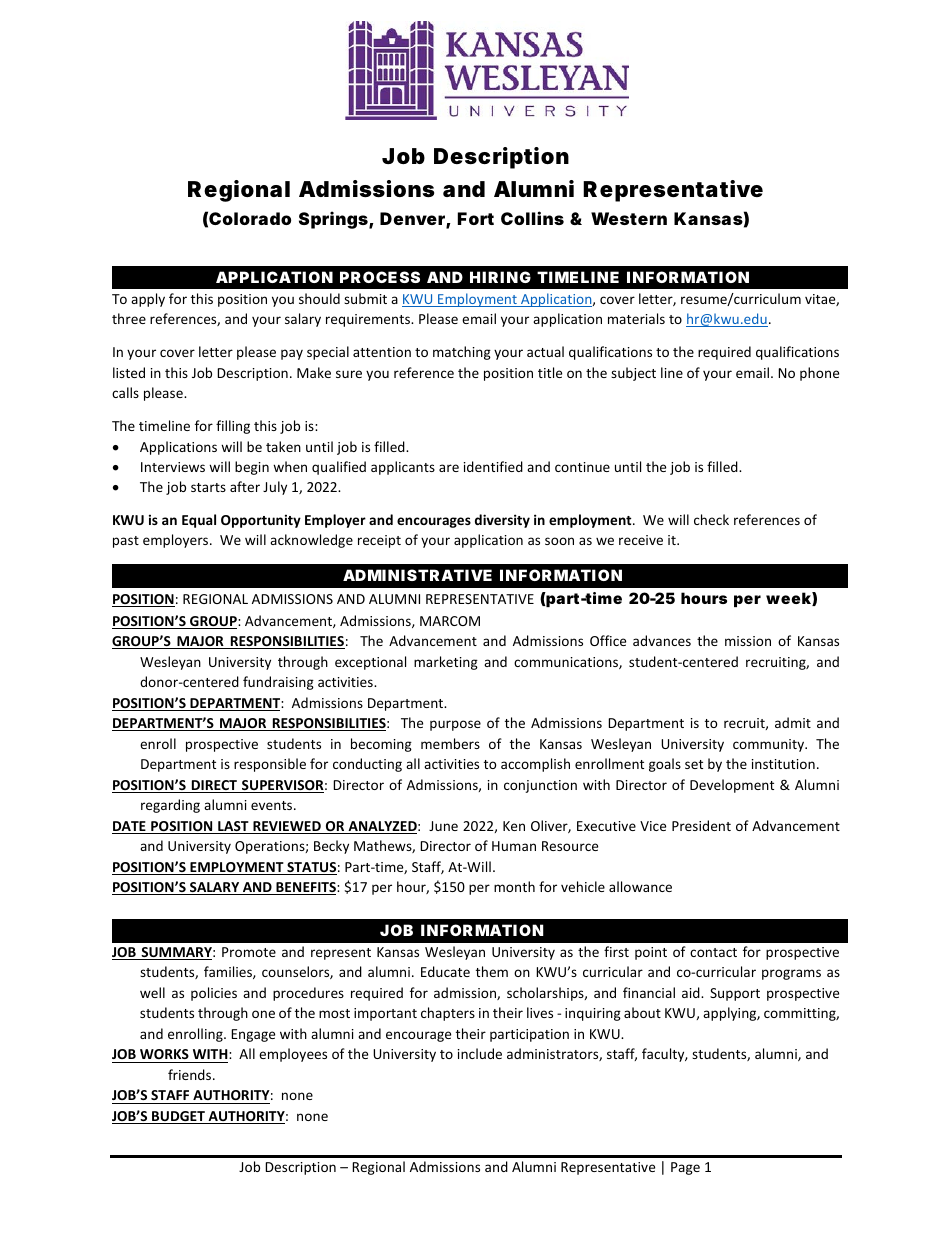 This screenshot has height=1233, width=952. Describe the element at coordinates (514, 886) in the screenshot. I see `month` at that location.
